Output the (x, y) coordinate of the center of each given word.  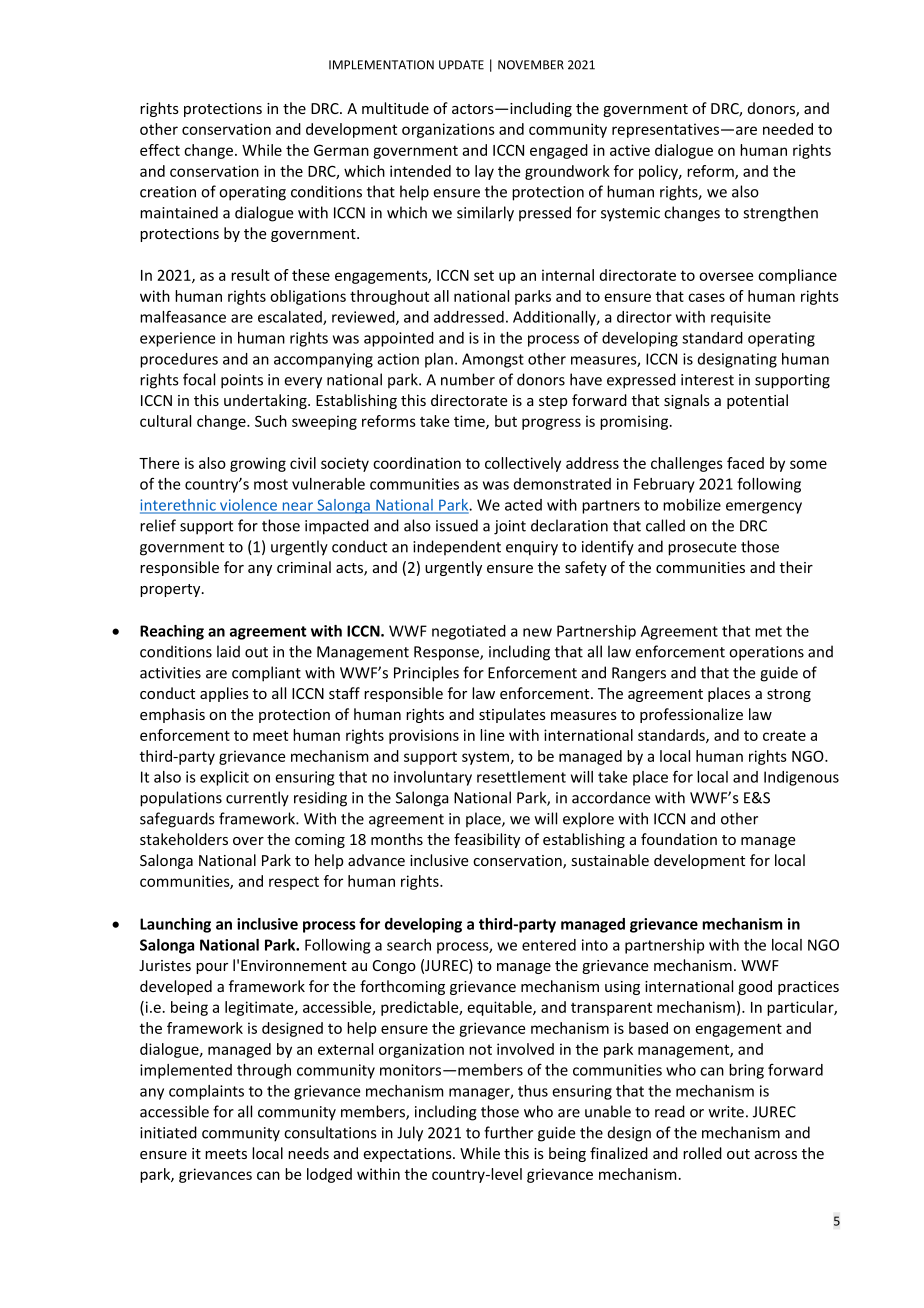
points (242, 381)
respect (294, 883)
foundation (679, 839)
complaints (206, 1092)
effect (160, 150)
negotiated (469, 632)
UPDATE (461, 65)
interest (707, 380)
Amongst (493, 360)
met (768, 631)
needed (788, 129)
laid (228, 651)
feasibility (487, 840)
